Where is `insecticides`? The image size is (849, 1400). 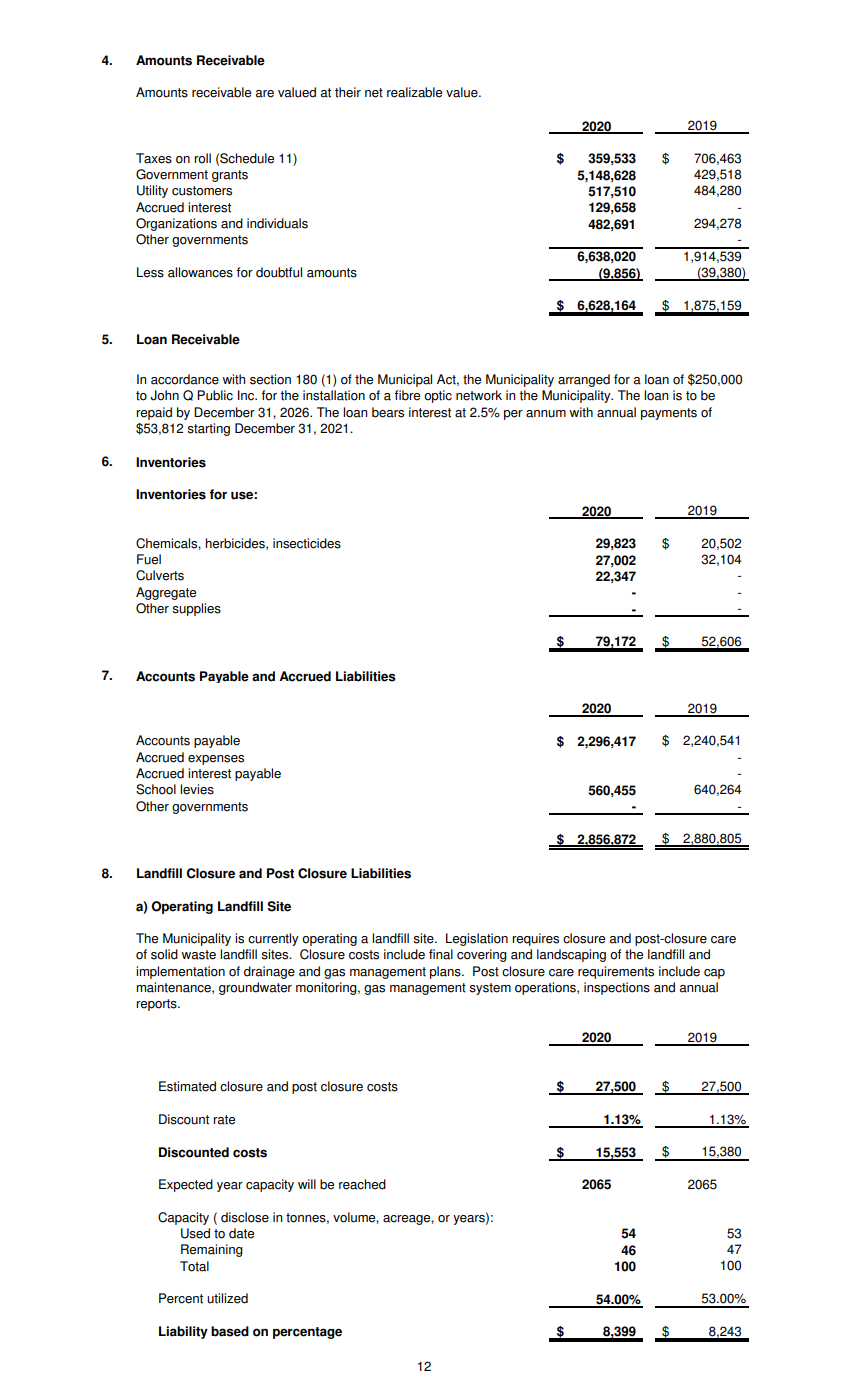 insecticides is located at coordinates (307, 543).
